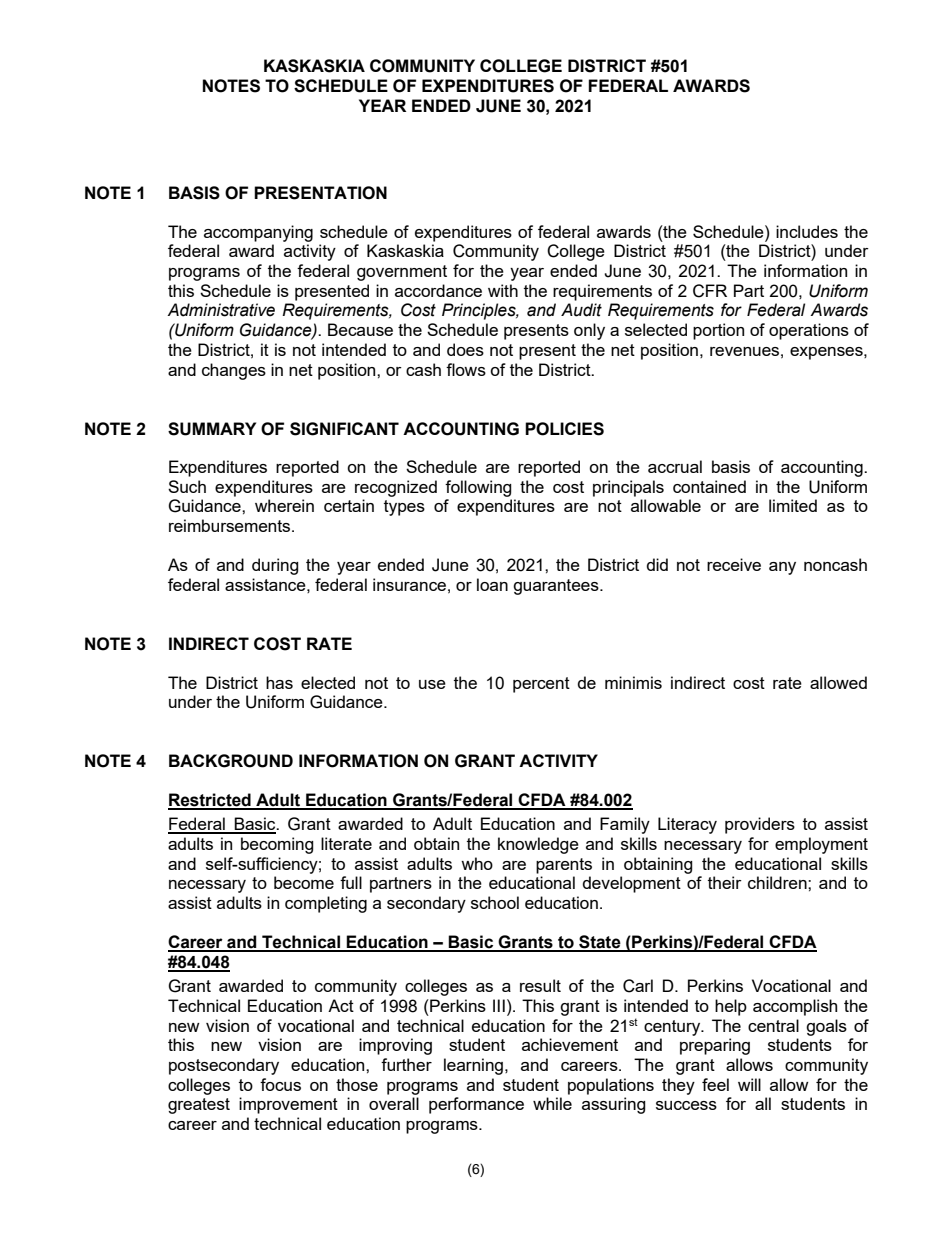 This screenshot has height=1233, width=952. Describe the element at coordinates (473, 1066) in the screenshot. I see `learning` at that location.
